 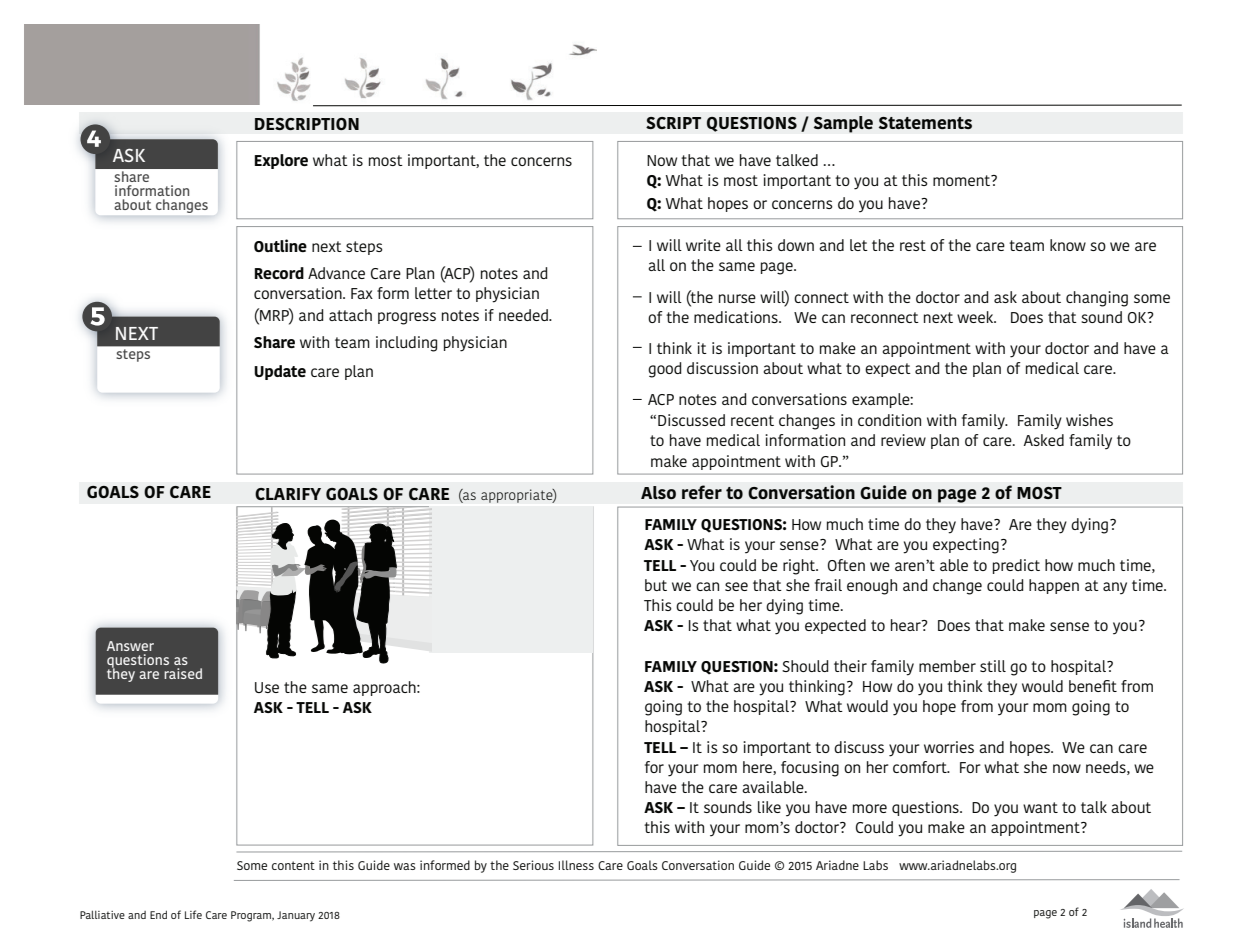 I want to click on Sample, so click(x=843, y=124).
